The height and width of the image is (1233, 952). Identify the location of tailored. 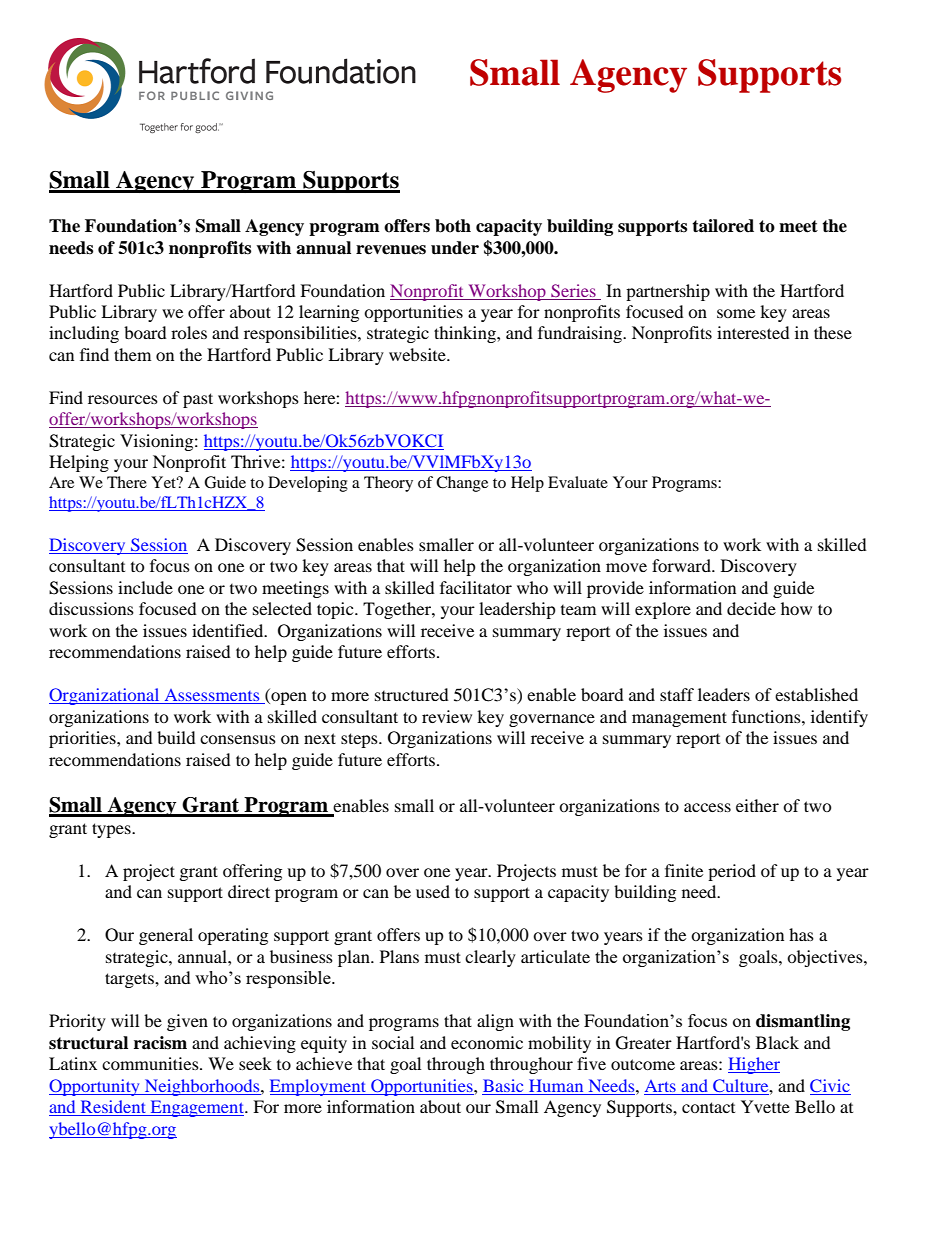
(723, 226).
